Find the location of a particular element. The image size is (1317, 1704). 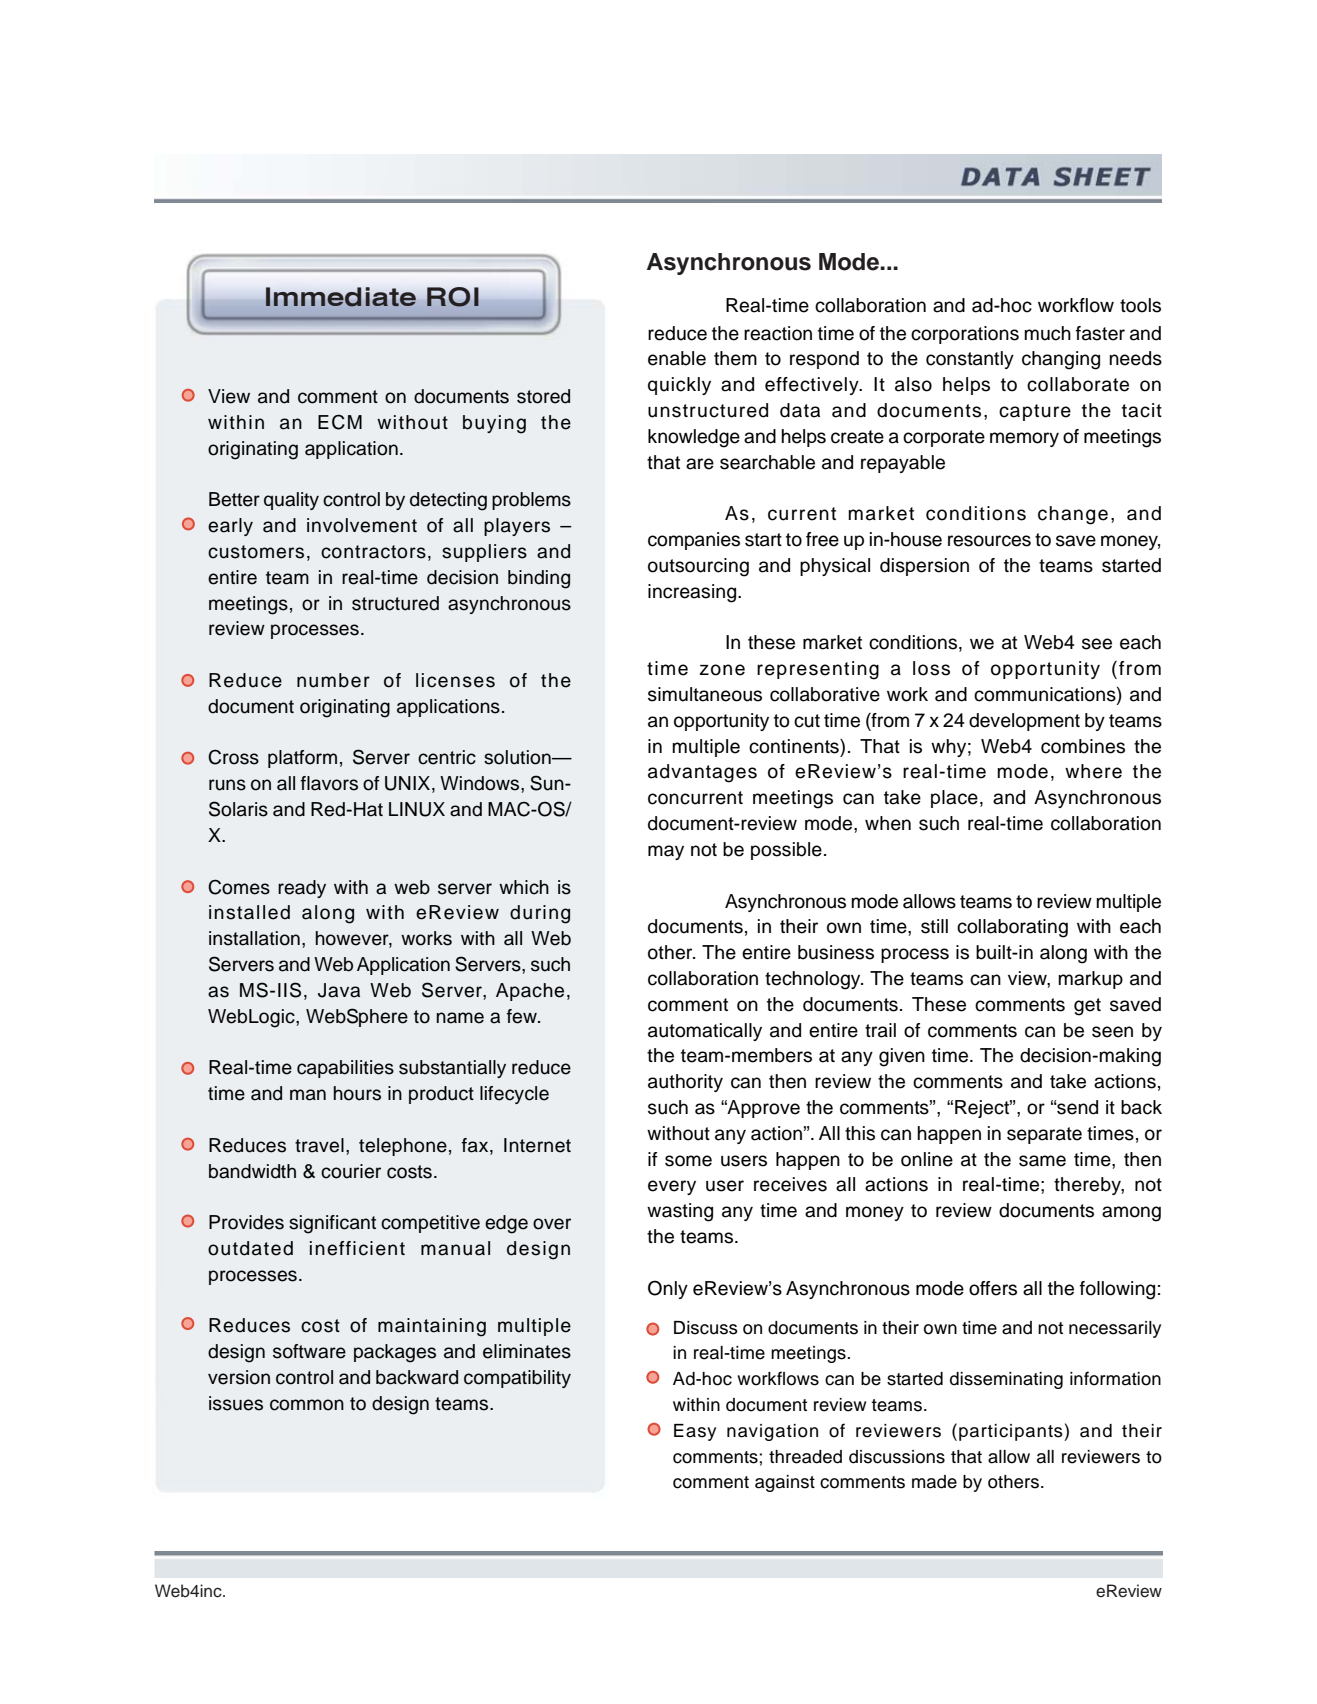

may is located at coordinates (666, 852).
